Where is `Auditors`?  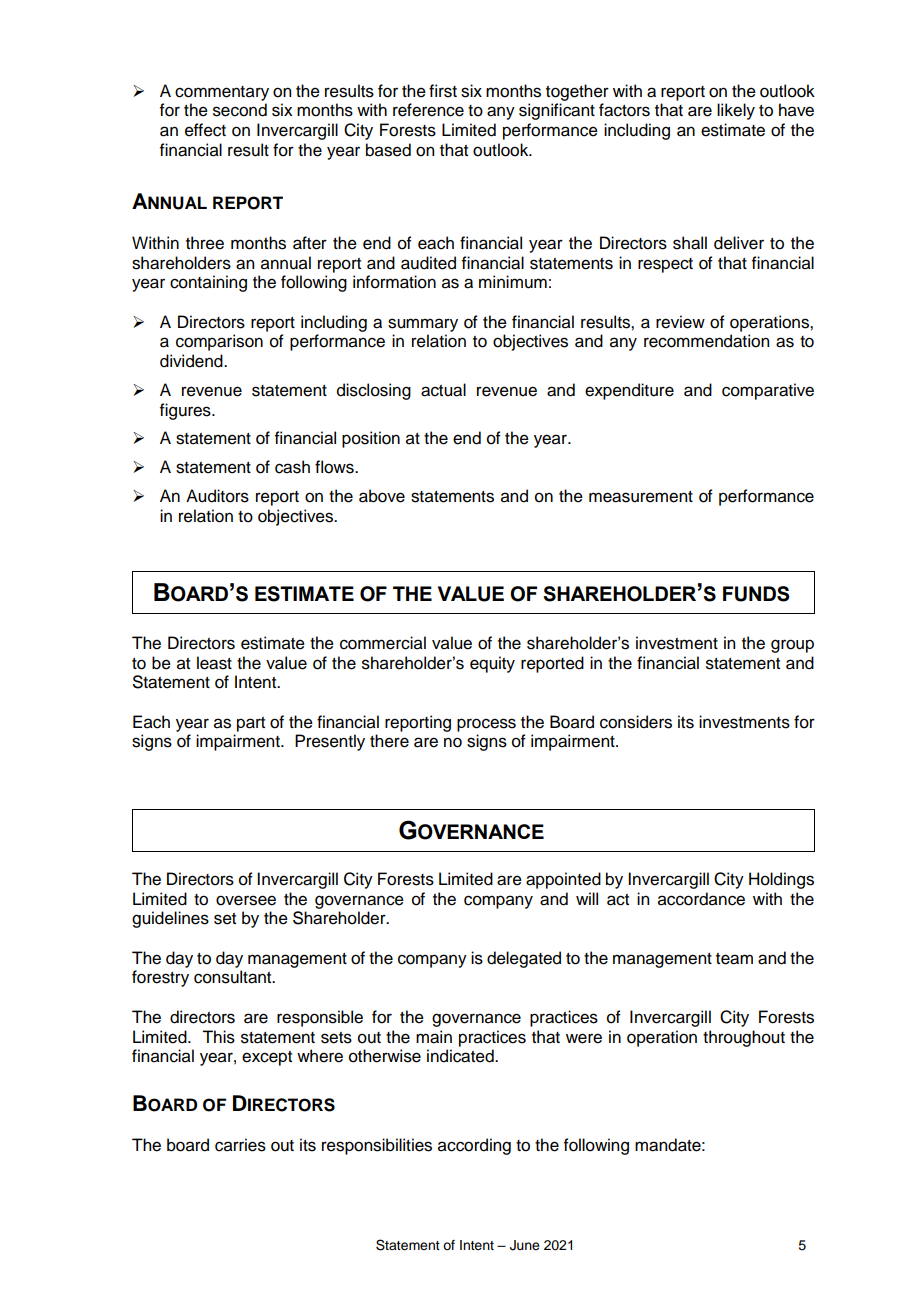 Auditors is located at coordinates (217, 496).
